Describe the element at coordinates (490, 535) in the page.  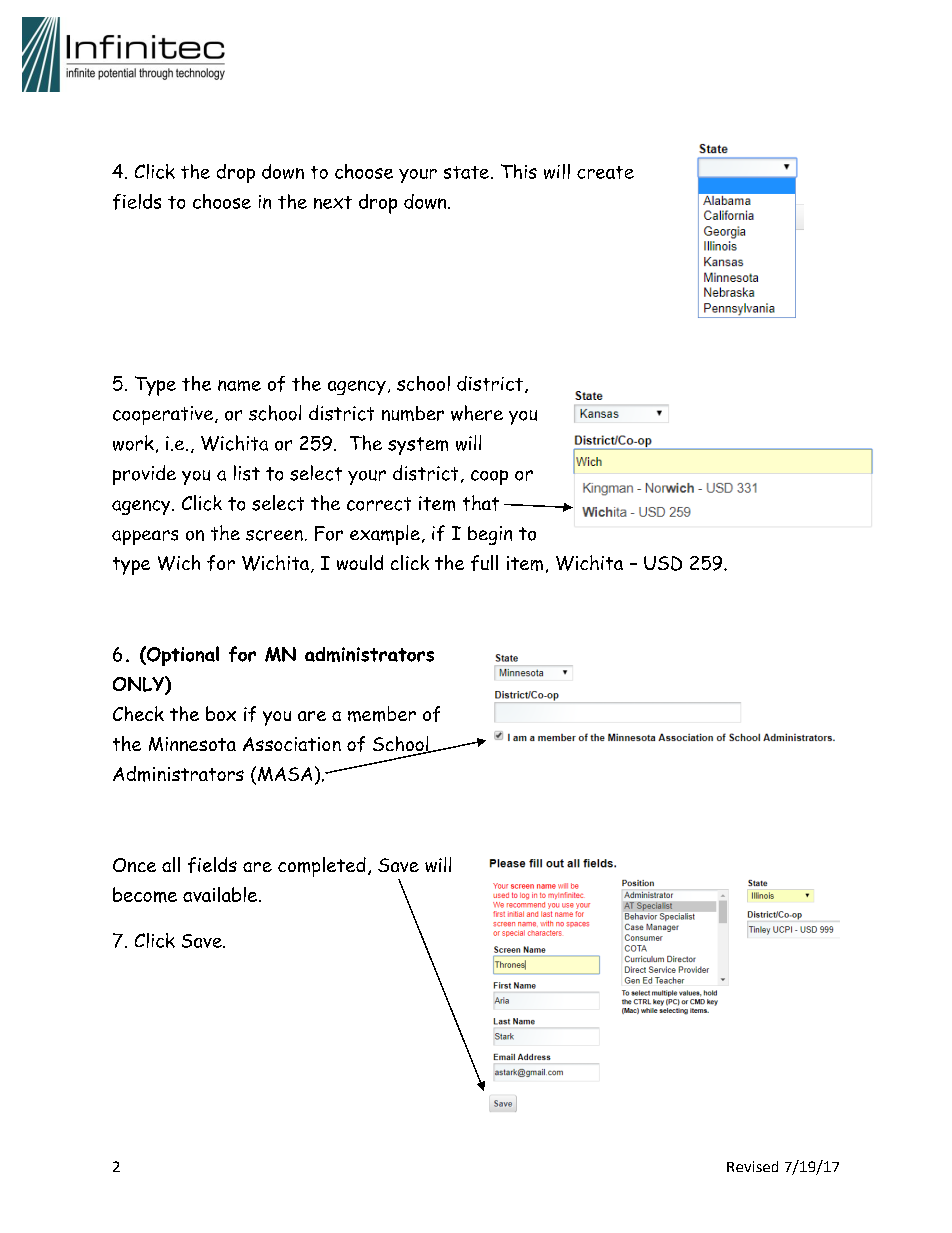
I see `begin` at that location.
